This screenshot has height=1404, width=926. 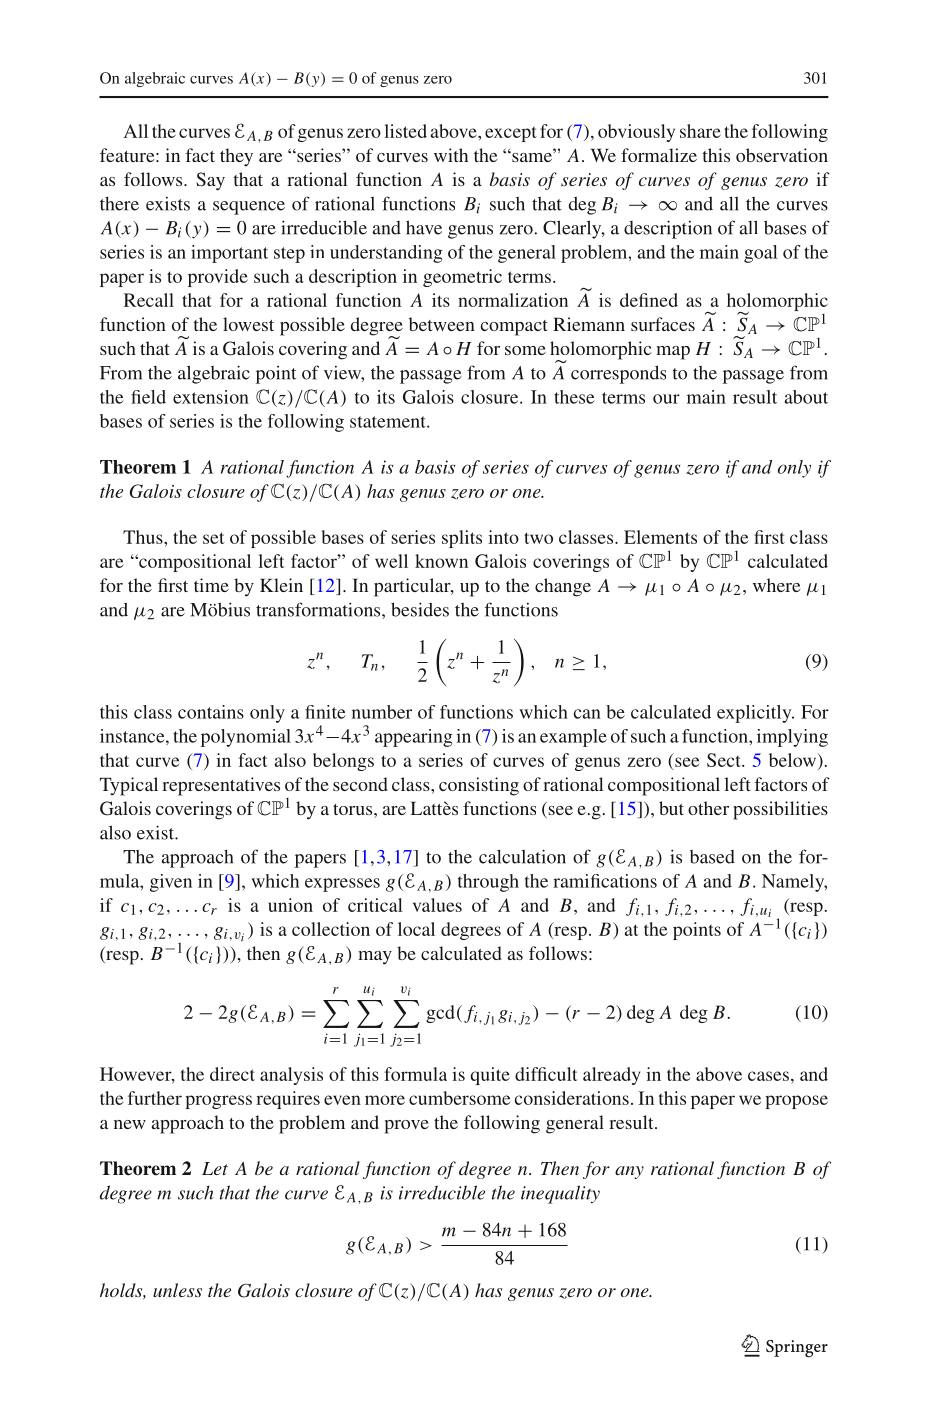 What do you see at coordinates (712, 857) in the screenshot?
I see `based` at bounding box center [712, 857].
